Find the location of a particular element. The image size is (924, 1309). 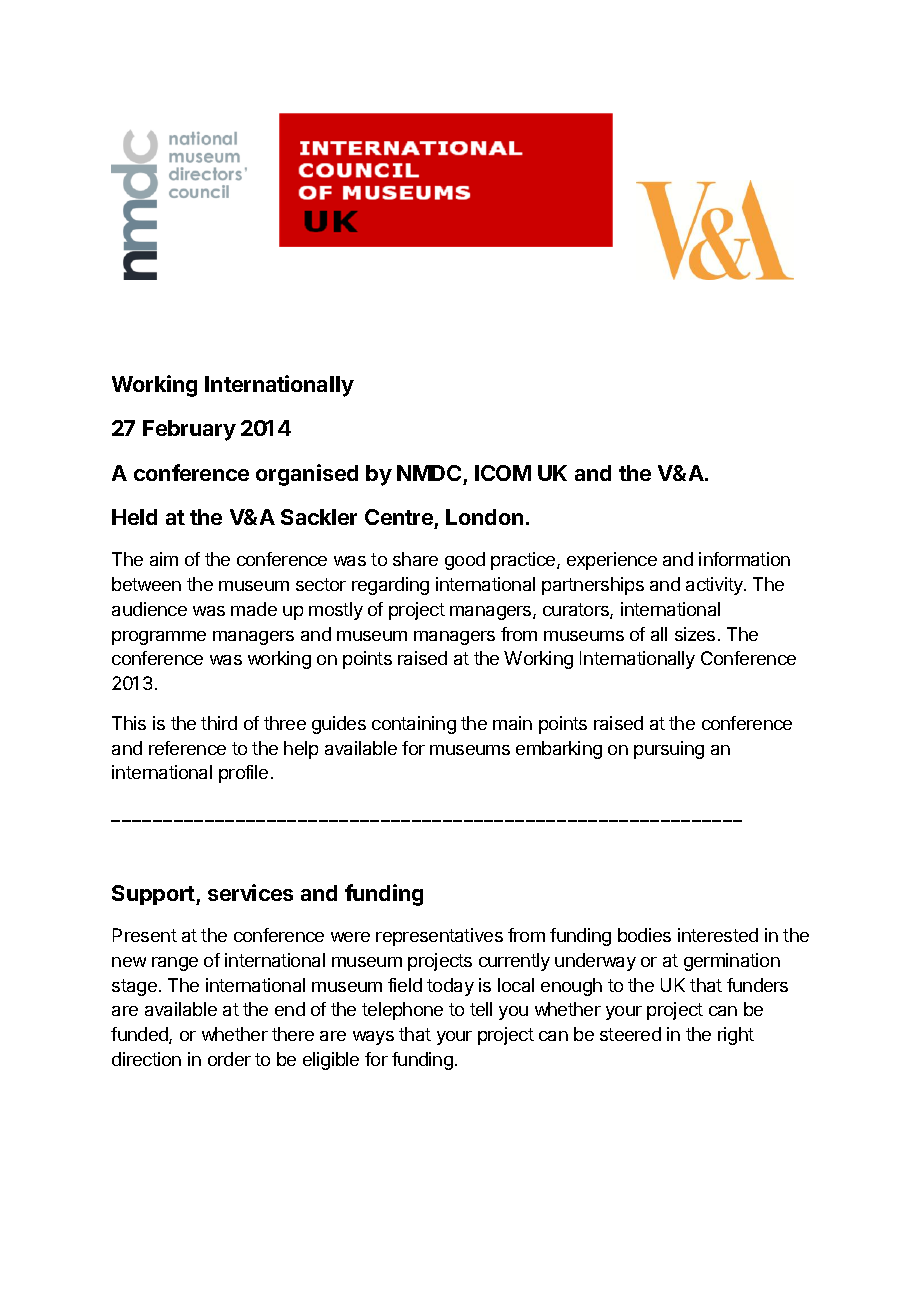

order is located at coordinates (229, 1059).
